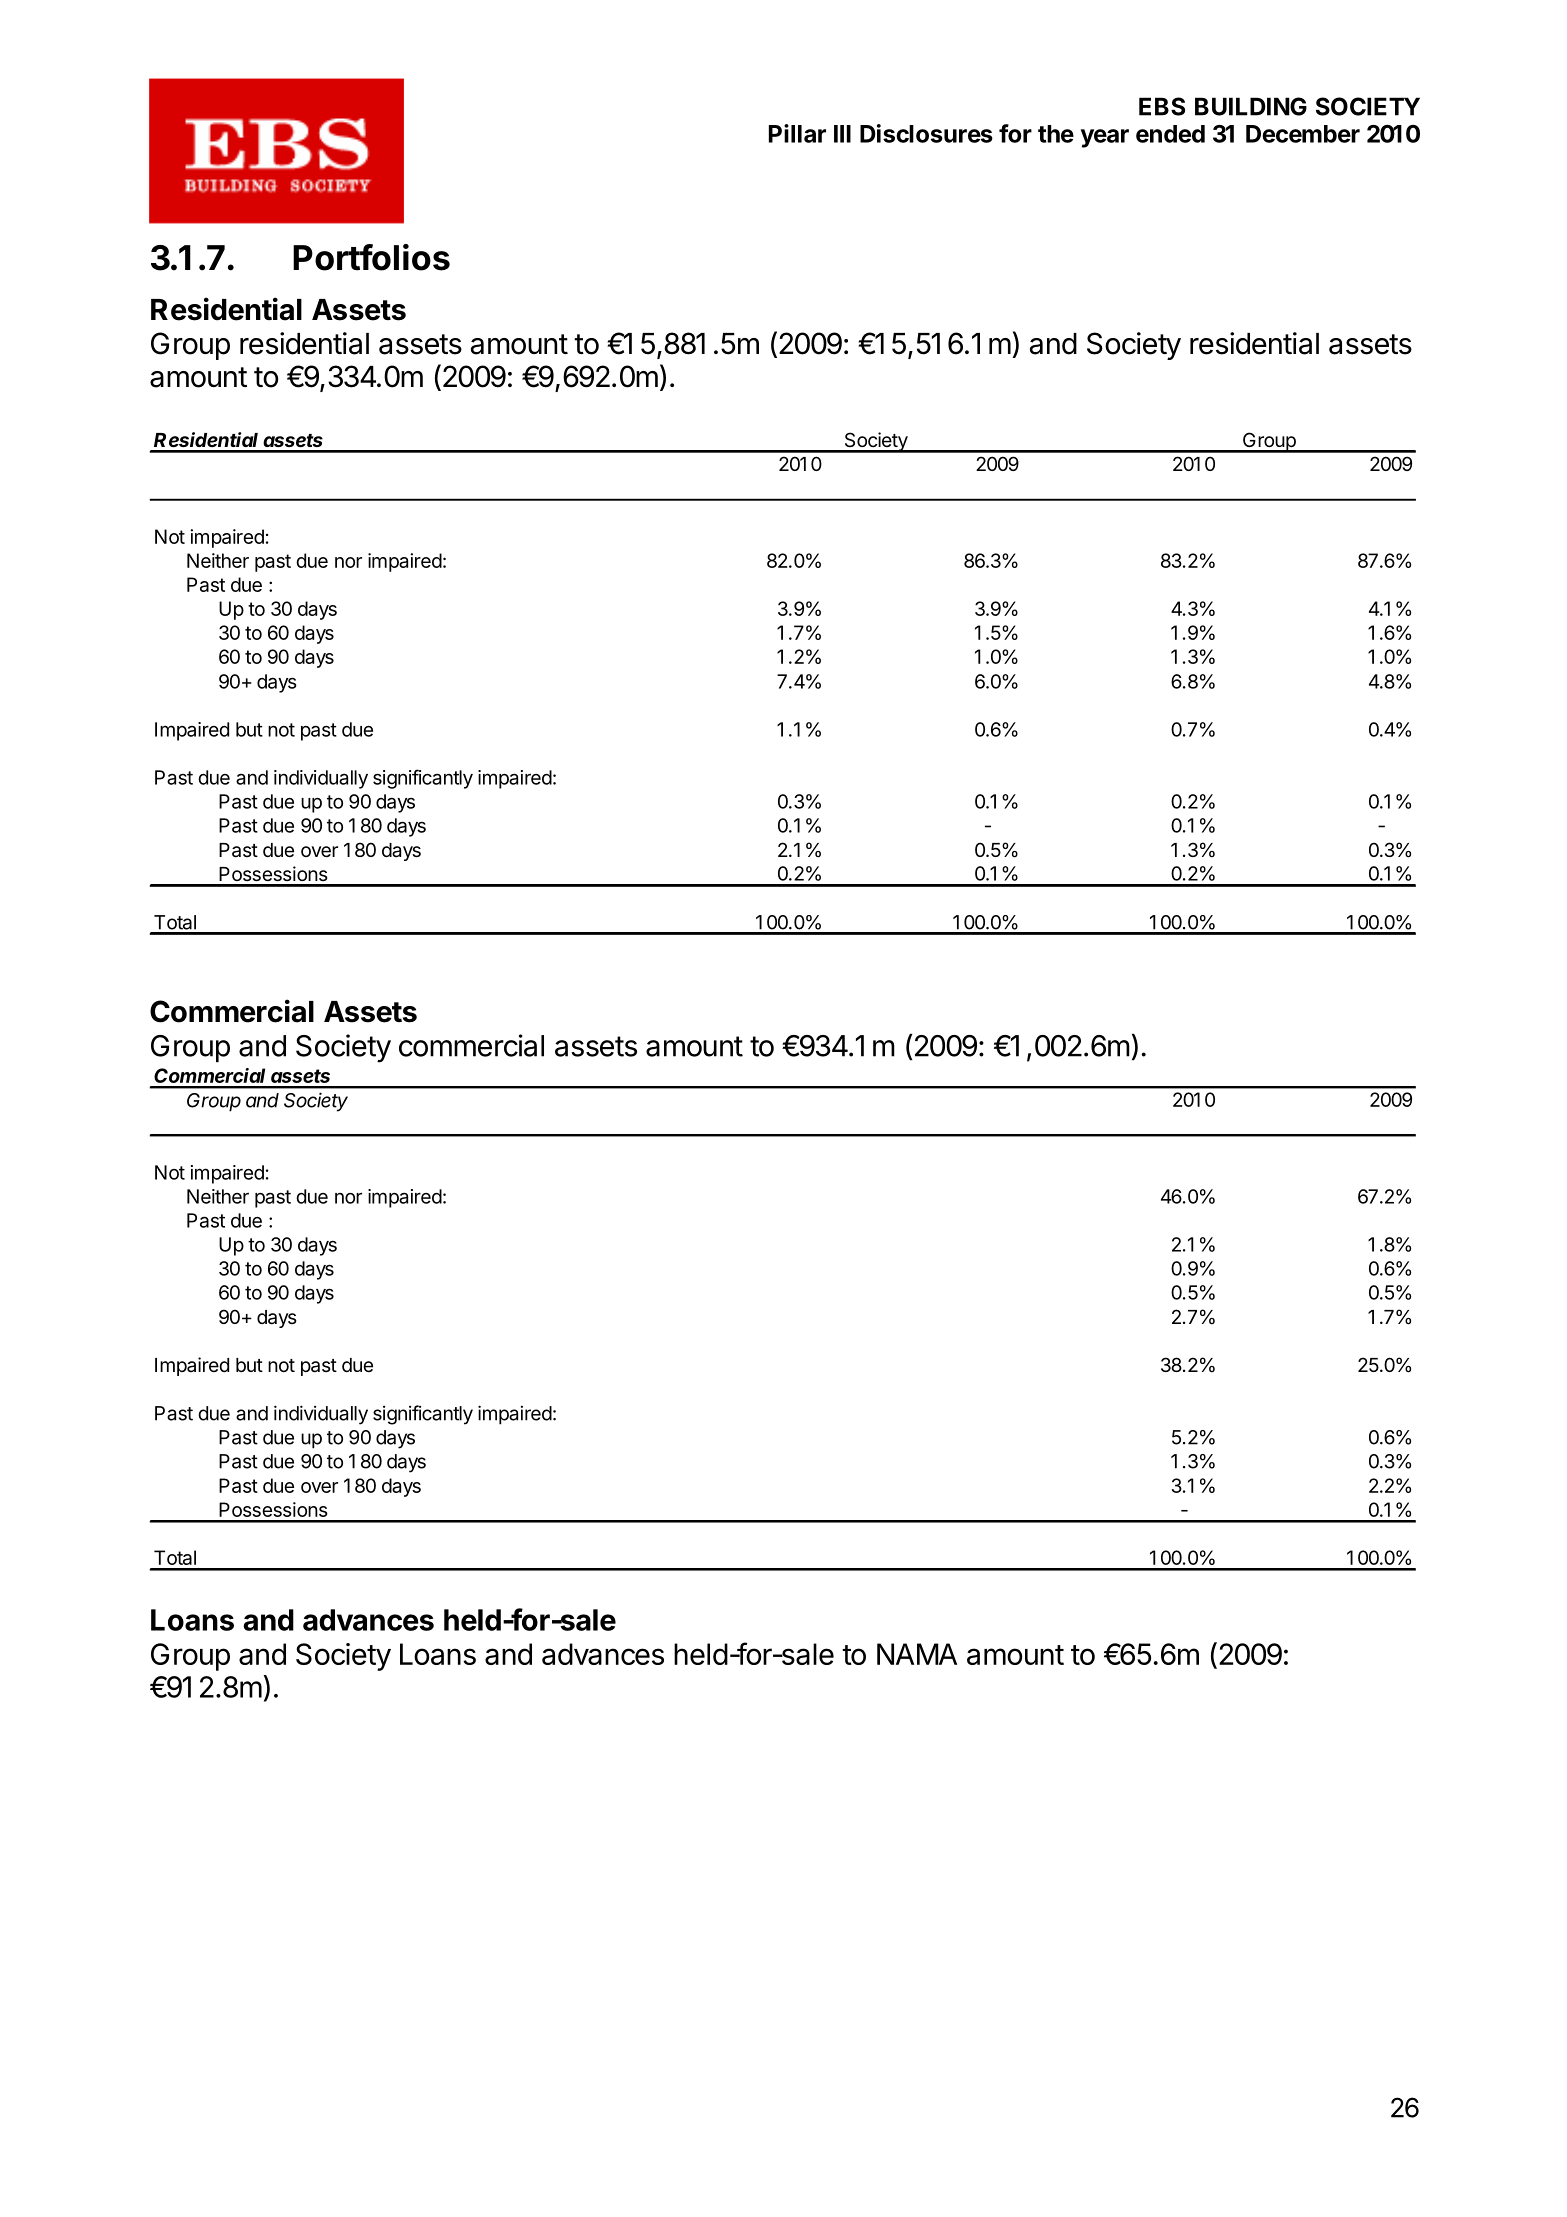  What do you see at coordinates (1170, 134) in the screenshot?
I see `ended` at bounding box center [1170, 134].
